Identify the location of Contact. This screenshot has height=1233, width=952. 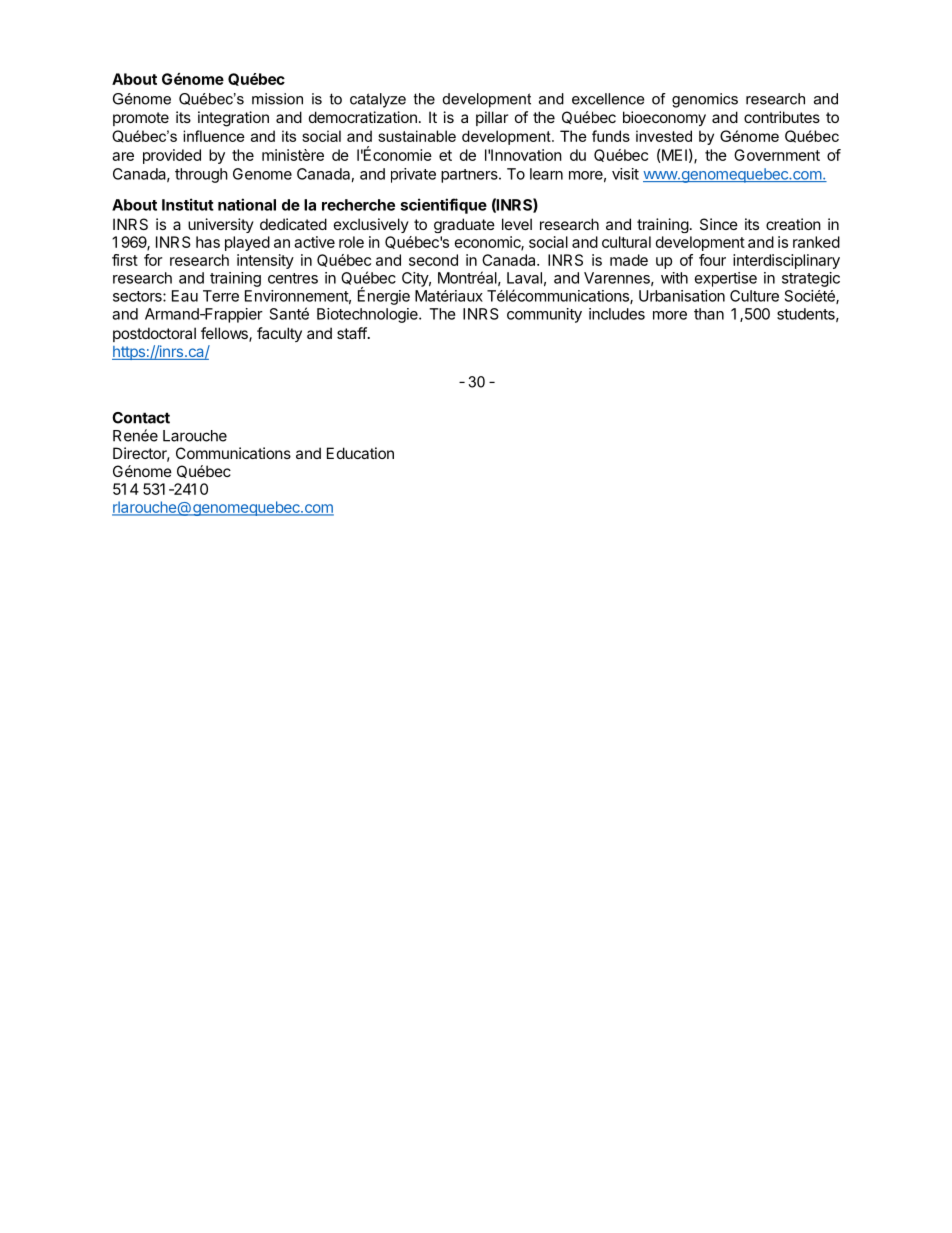
(141, 418).
